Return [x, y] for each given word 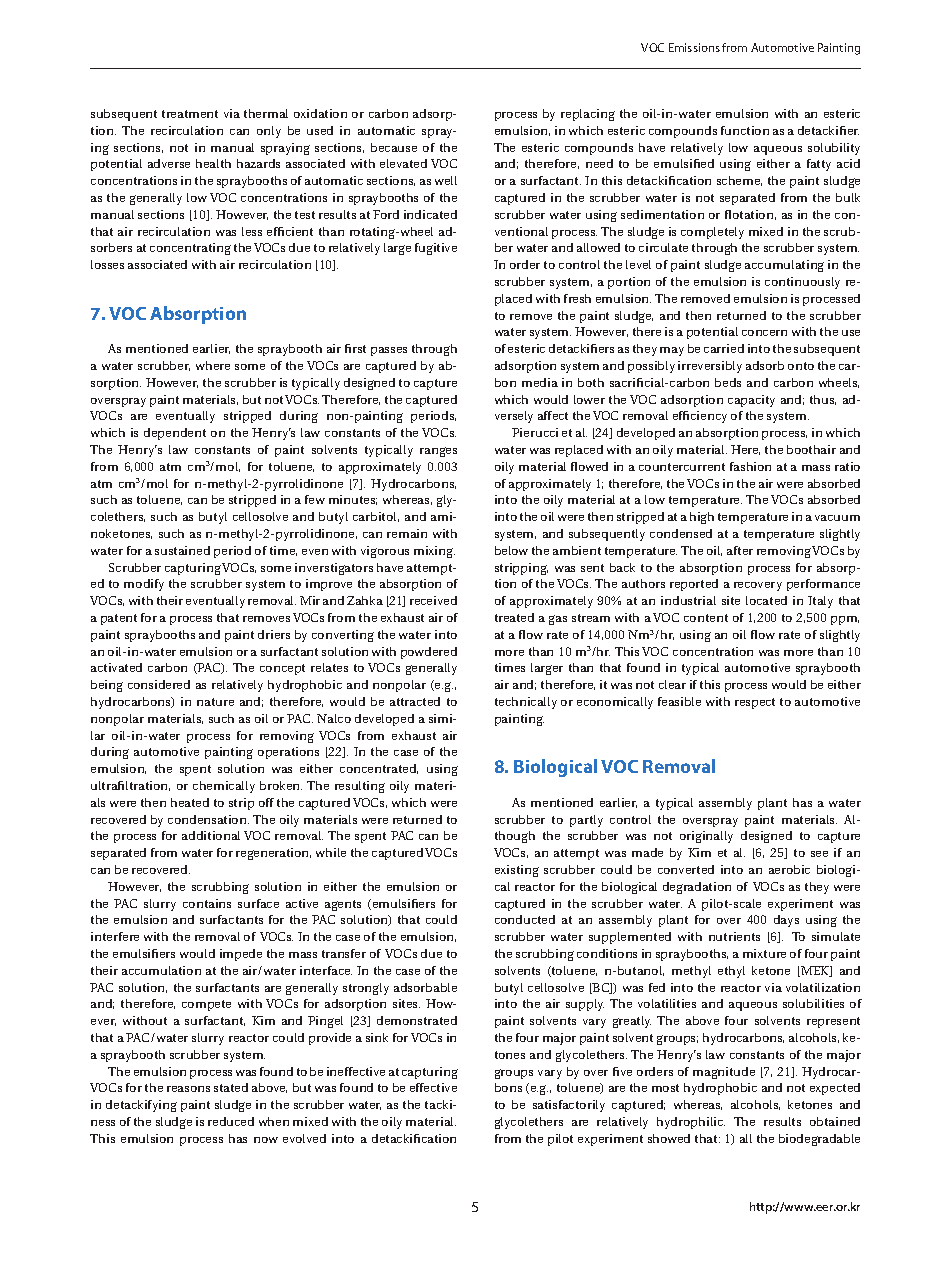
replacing [588, 115]
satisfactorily [569, 1106]
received [433, 600]
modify [144, 585]
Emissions [694, 47]
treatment [190, 114]
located [766, 600]
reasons [188, 1089]
